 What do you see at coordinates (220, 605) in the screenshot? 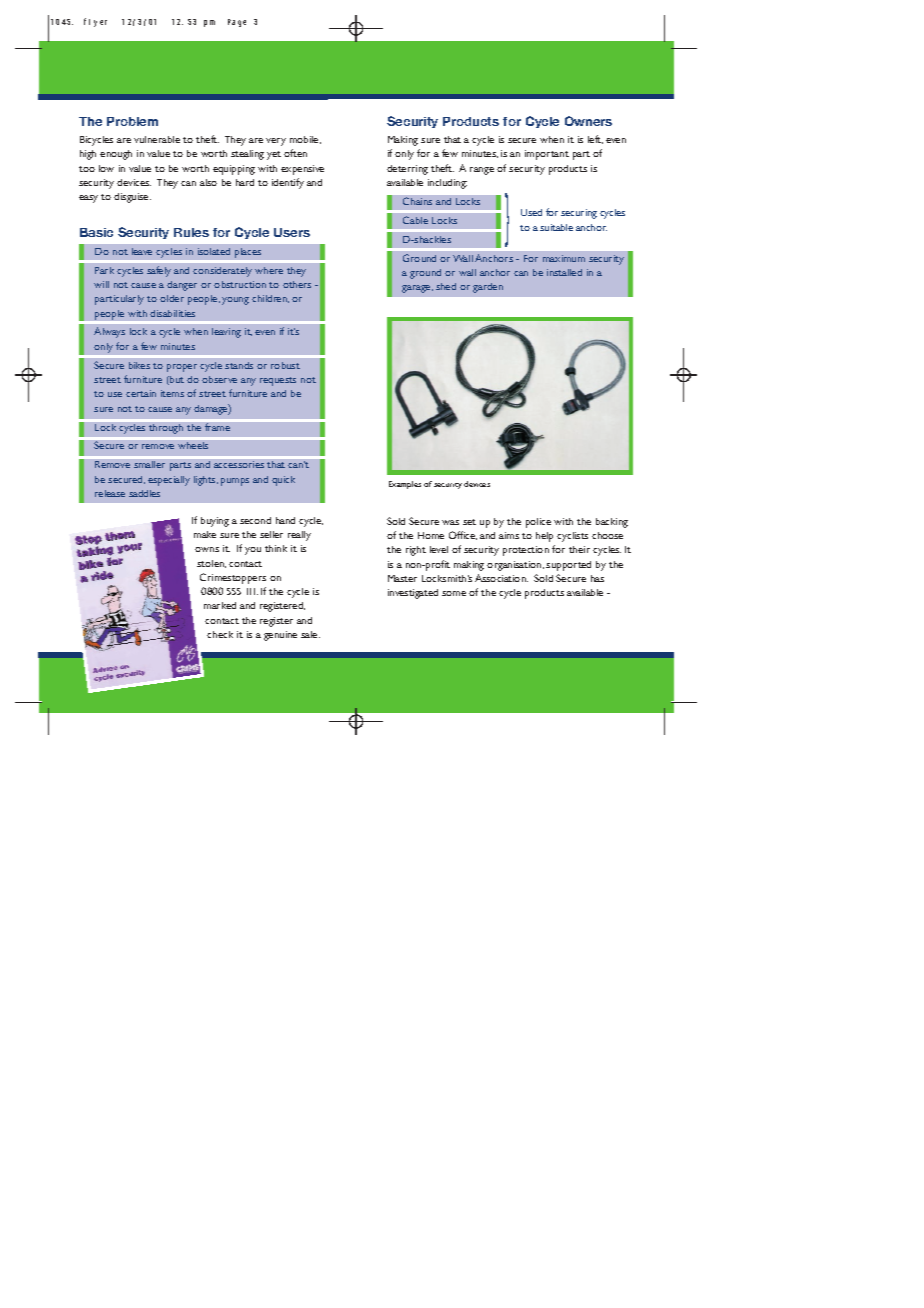
I see `marked` at bounding box center [220, 605].
